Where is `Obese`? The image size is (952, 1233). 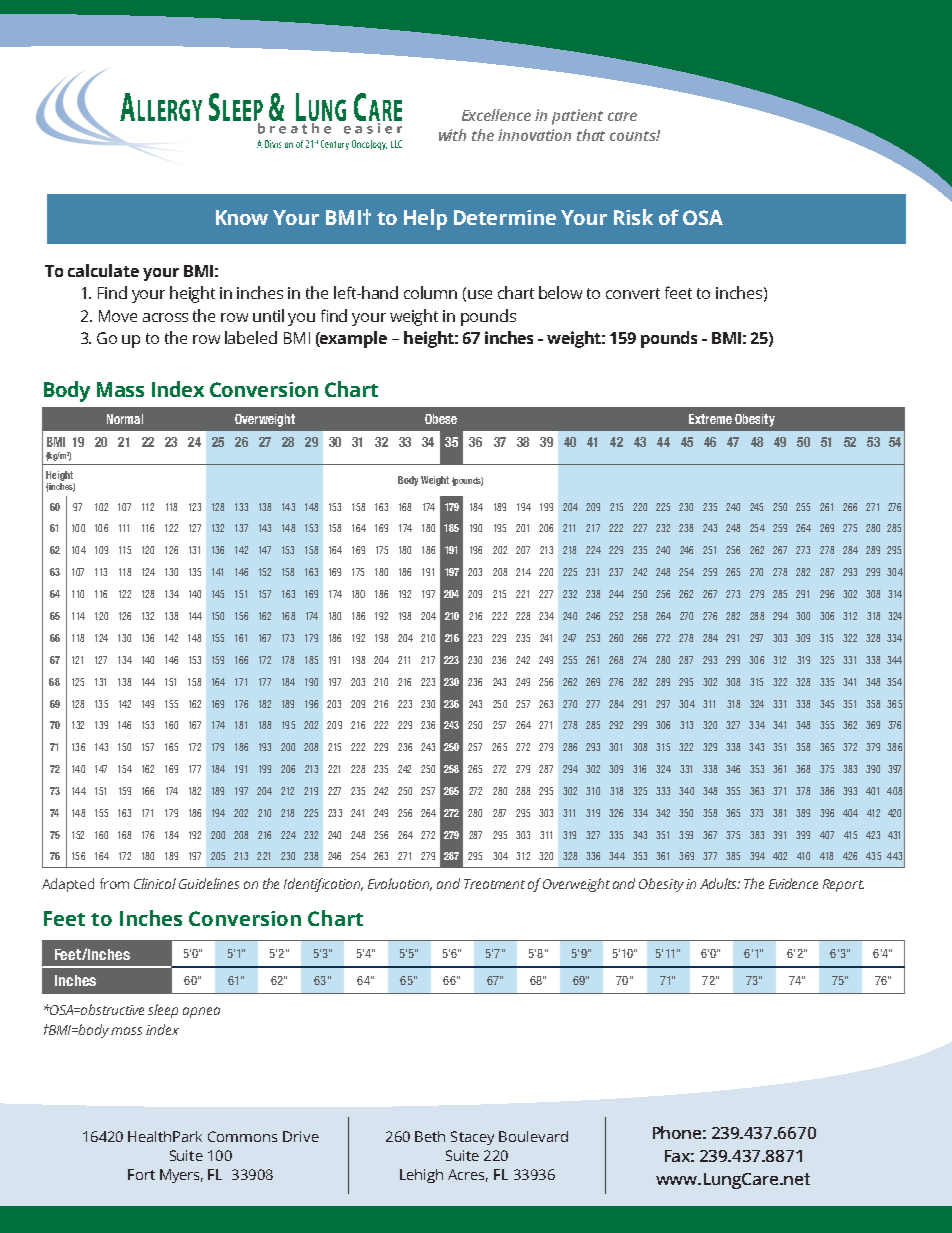
Obese is located at coordinates (441, 419).
